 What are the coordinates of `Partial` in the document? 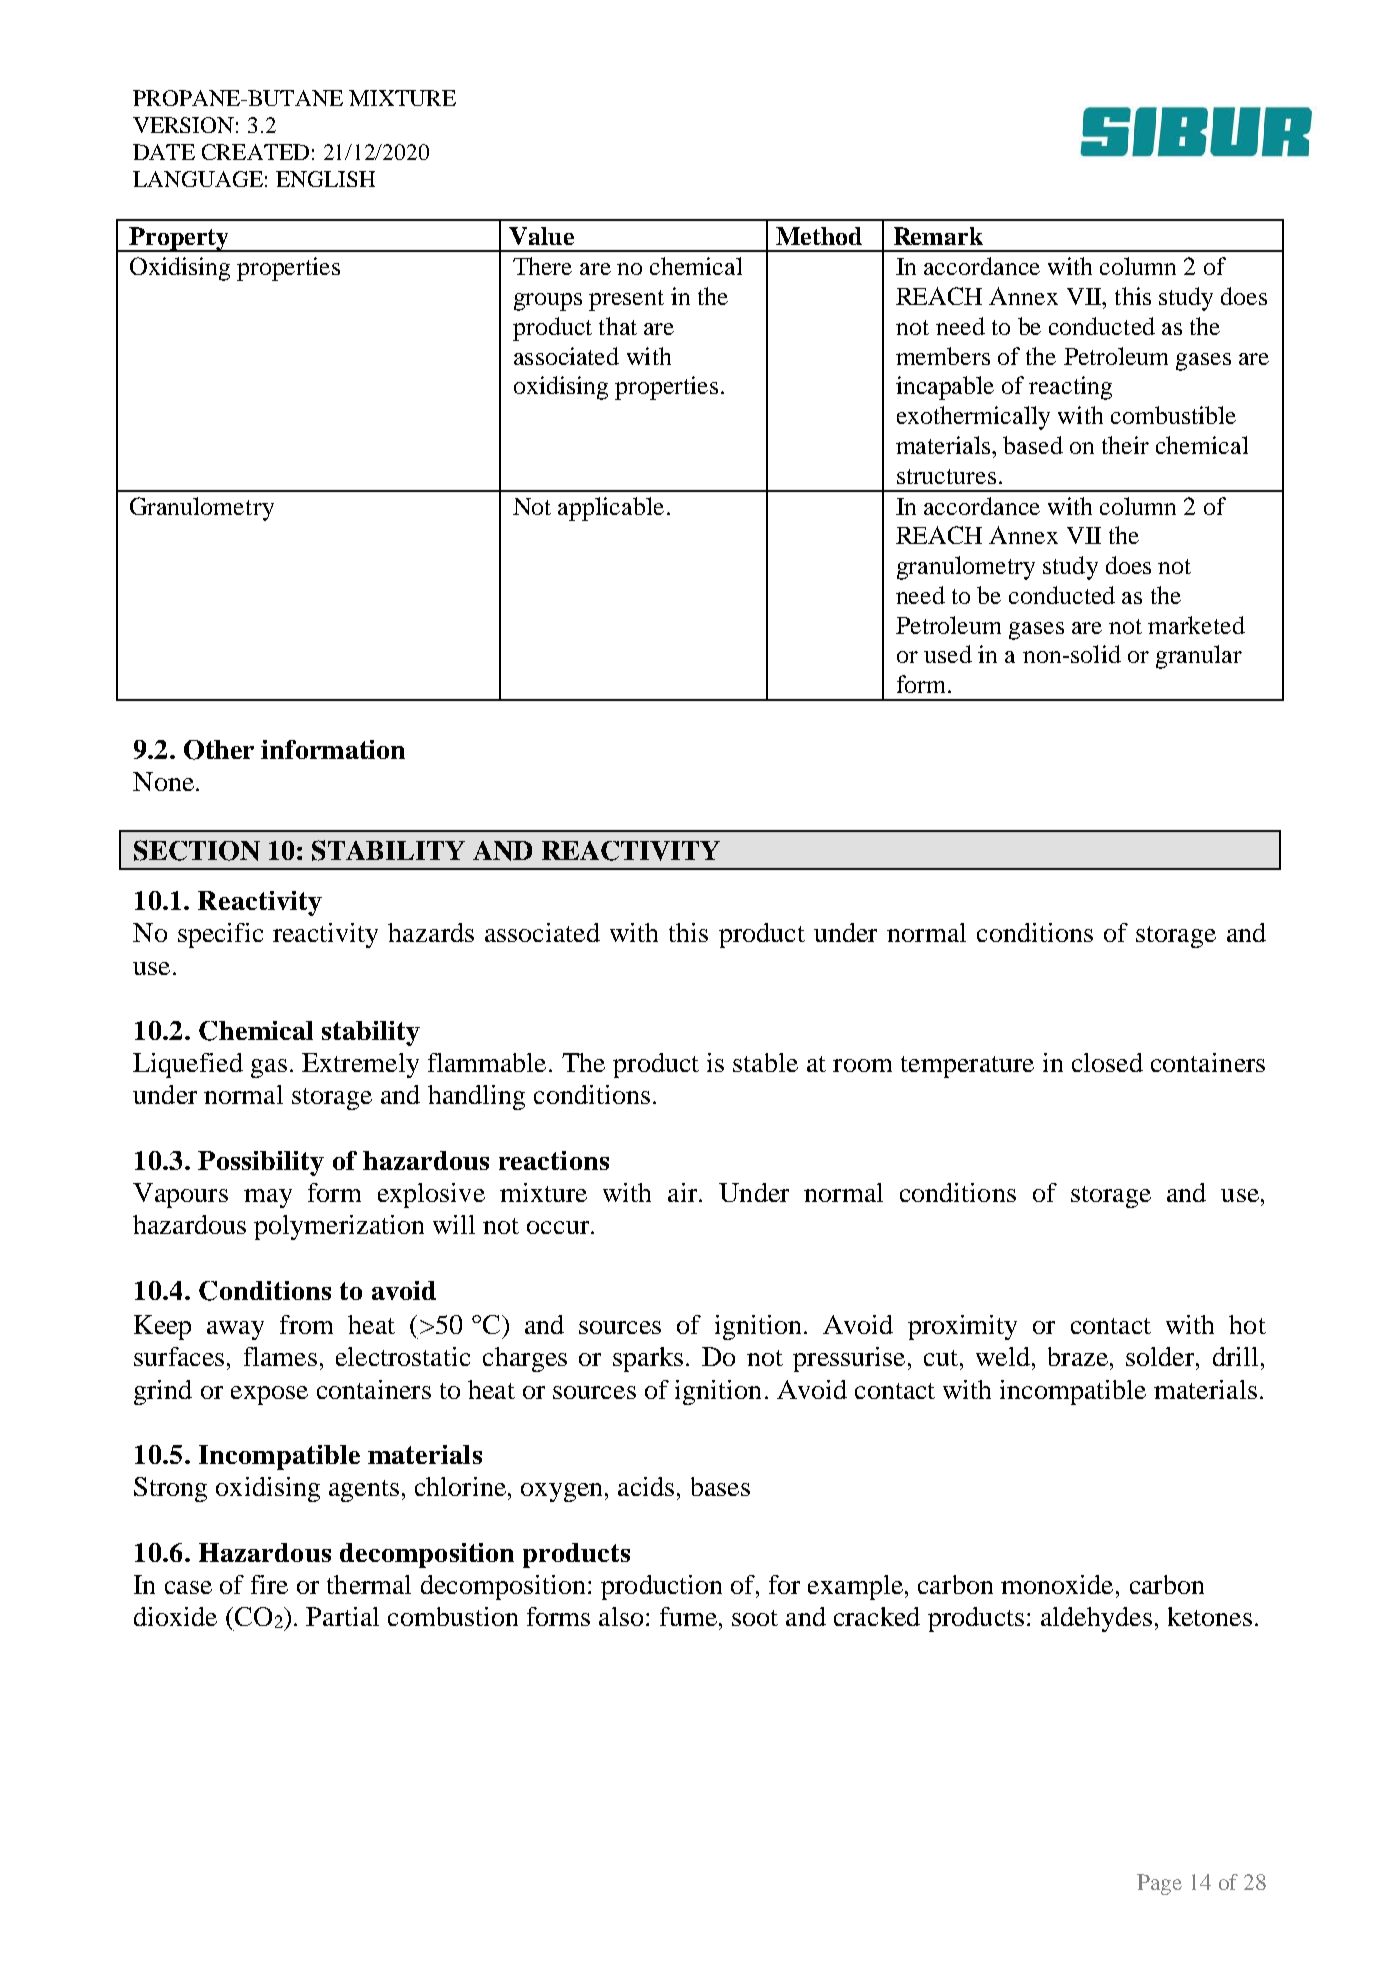 It's located at (342, 1616).
